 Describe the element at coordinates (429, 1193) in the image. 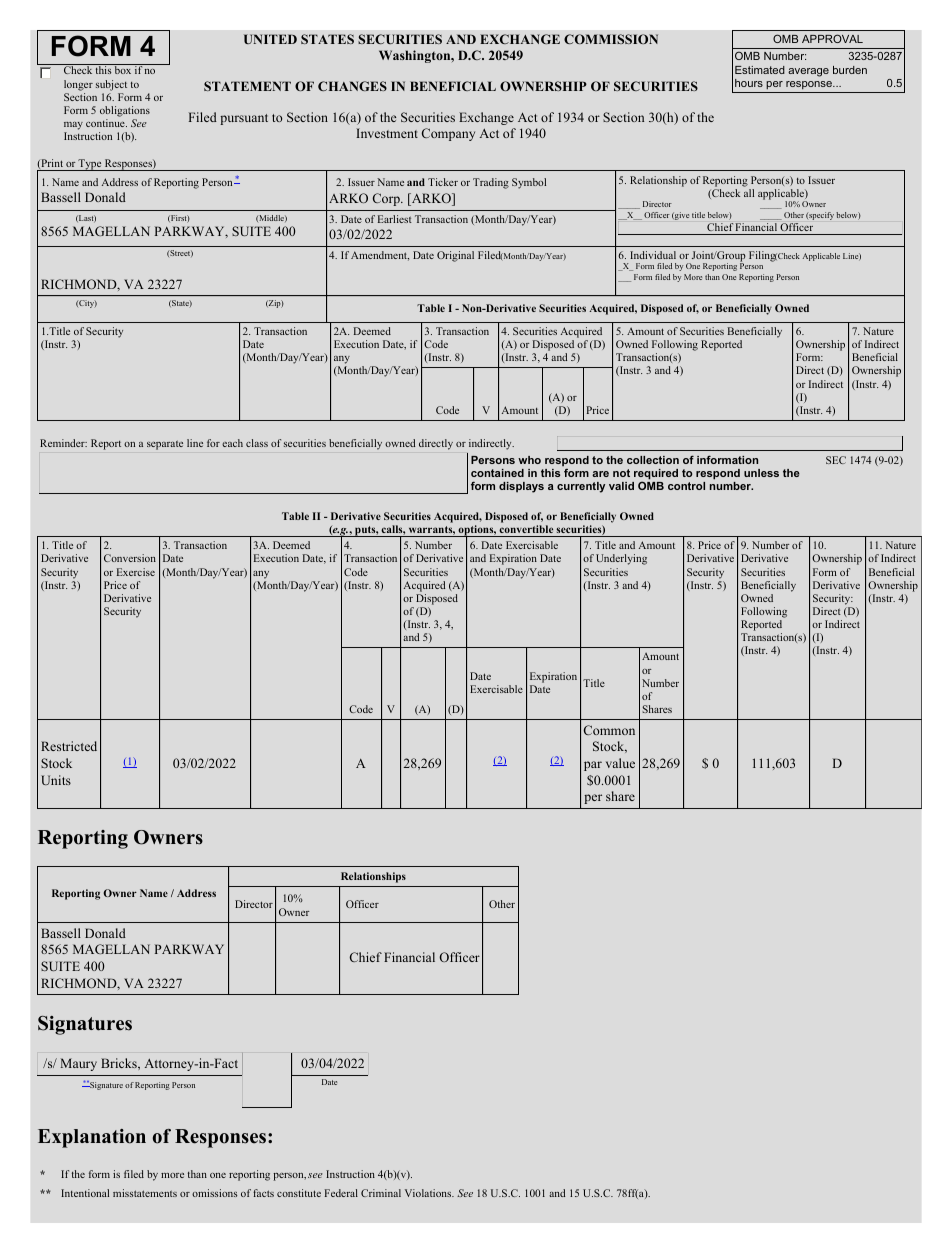

I see `Violations` at that location.
